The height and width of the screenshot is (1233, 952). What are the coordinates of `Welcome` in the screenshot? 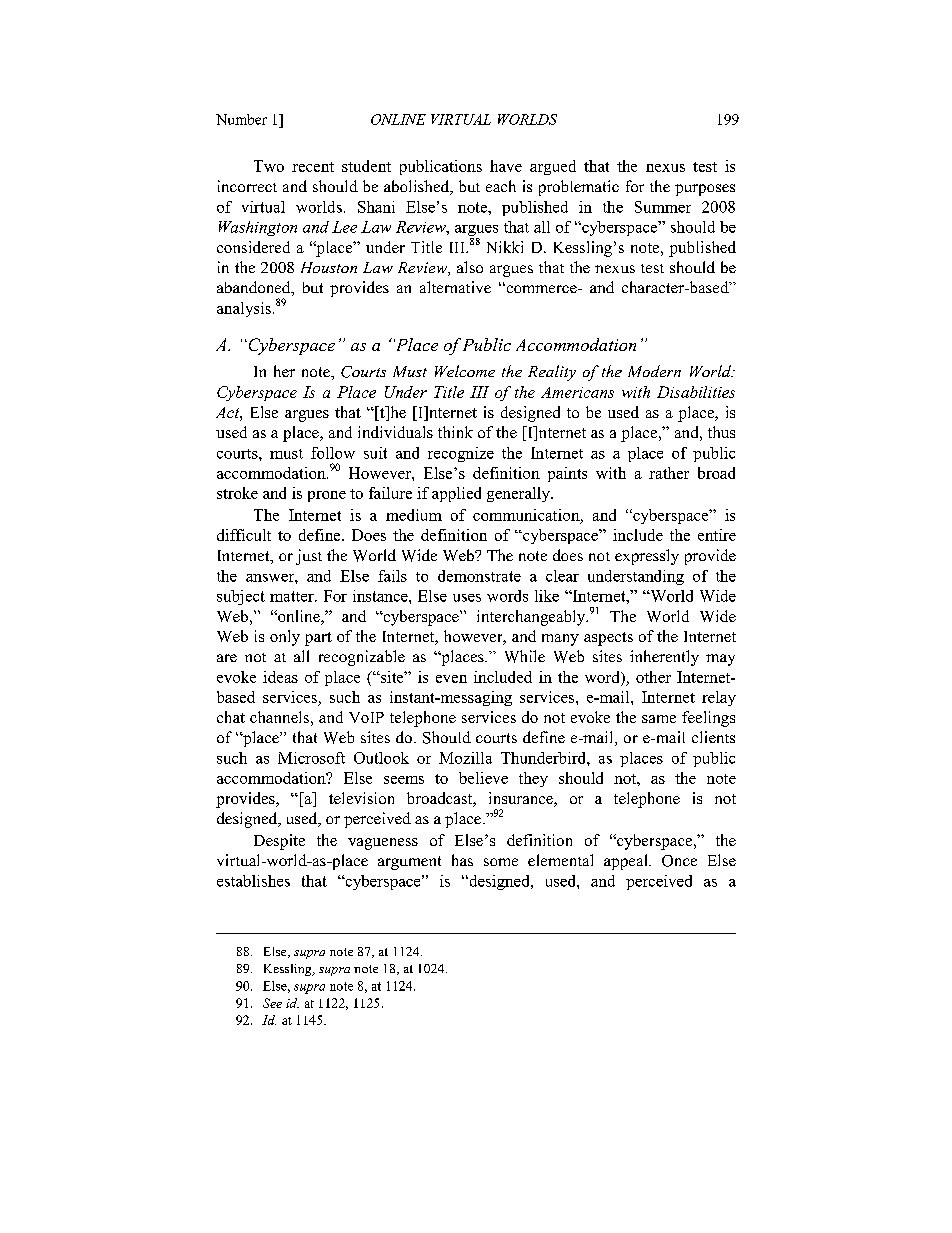 It's located at (465, 371).
